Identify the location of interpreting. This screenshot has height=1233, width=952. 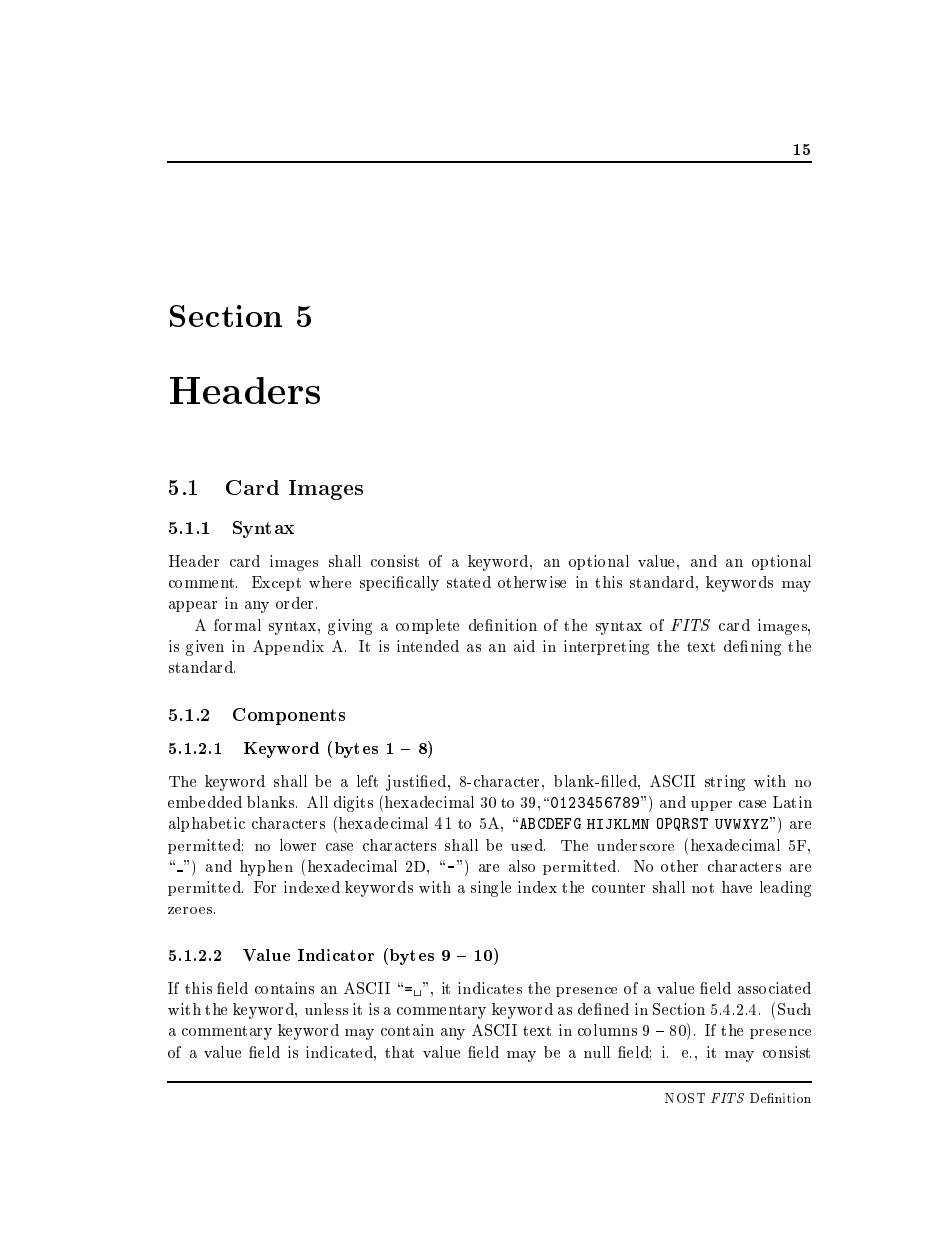
(606, 647).
